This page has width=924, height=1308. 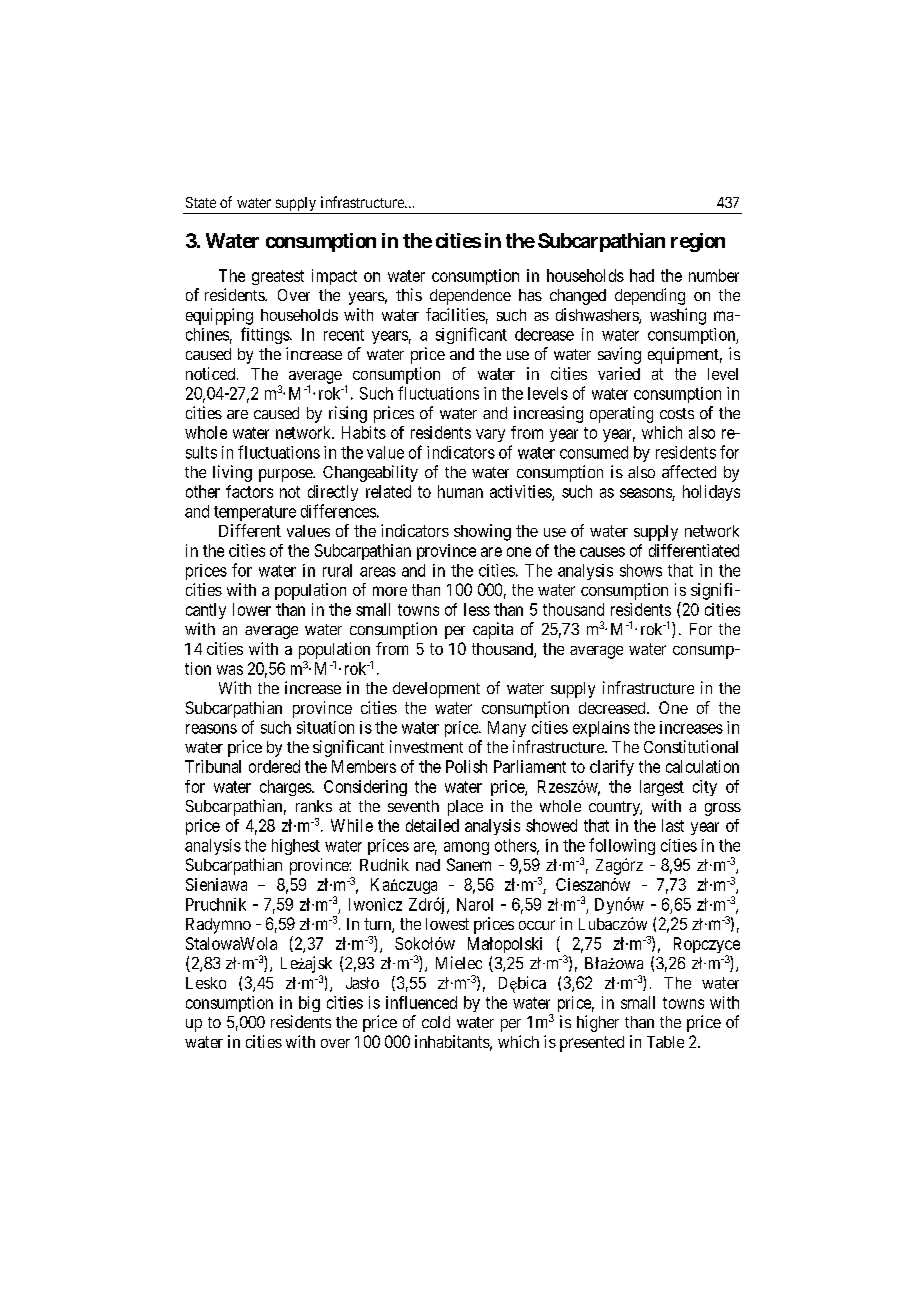 What do you see at coordinates (466, 766) in the page?
I see `Polish` at bounding box center [466, 766].
